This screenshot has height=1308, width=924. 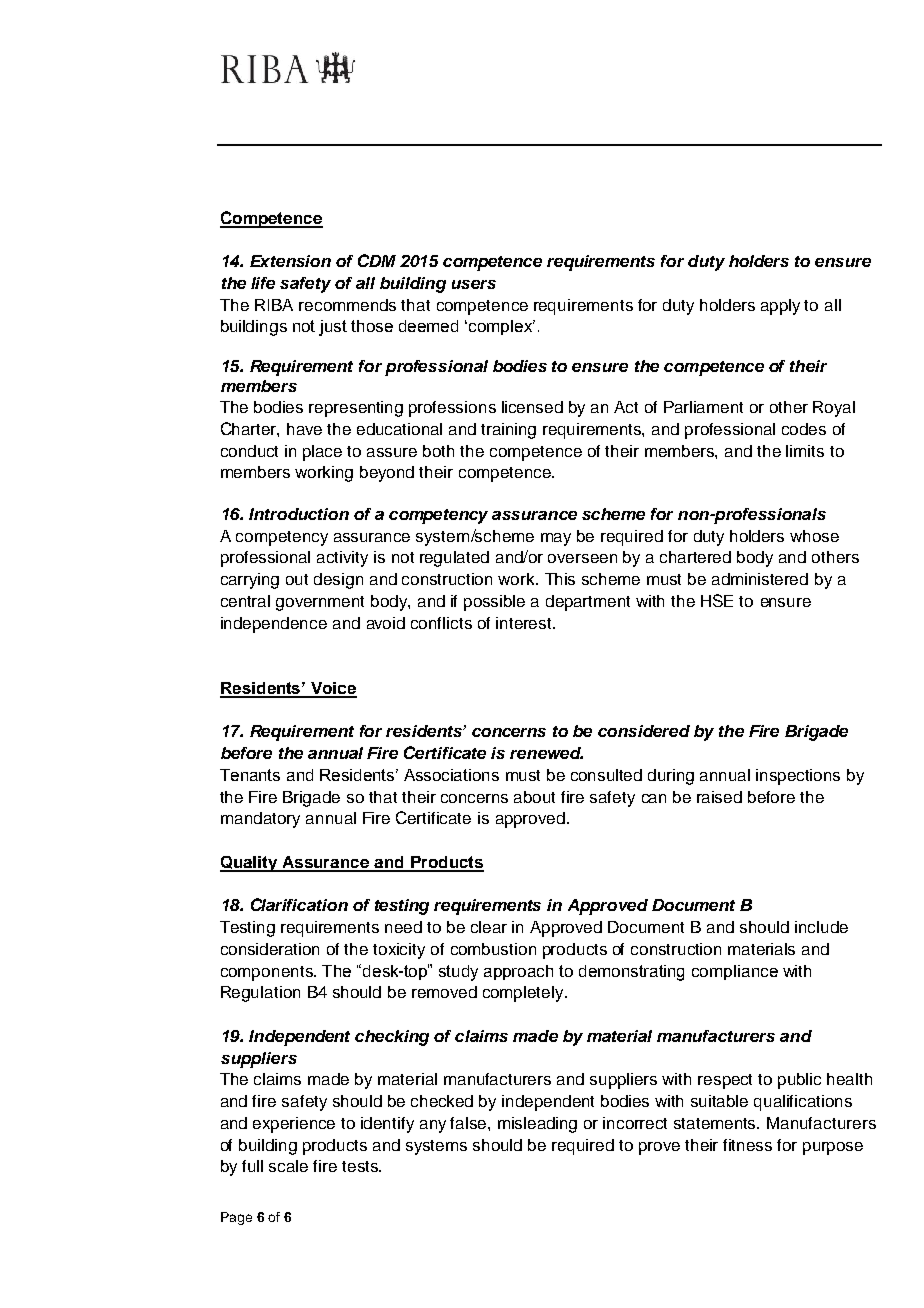 What do you see at coordinates (747, 1145) in the screenshot?
I see `fitness` at bounding box center [747, 1145].
